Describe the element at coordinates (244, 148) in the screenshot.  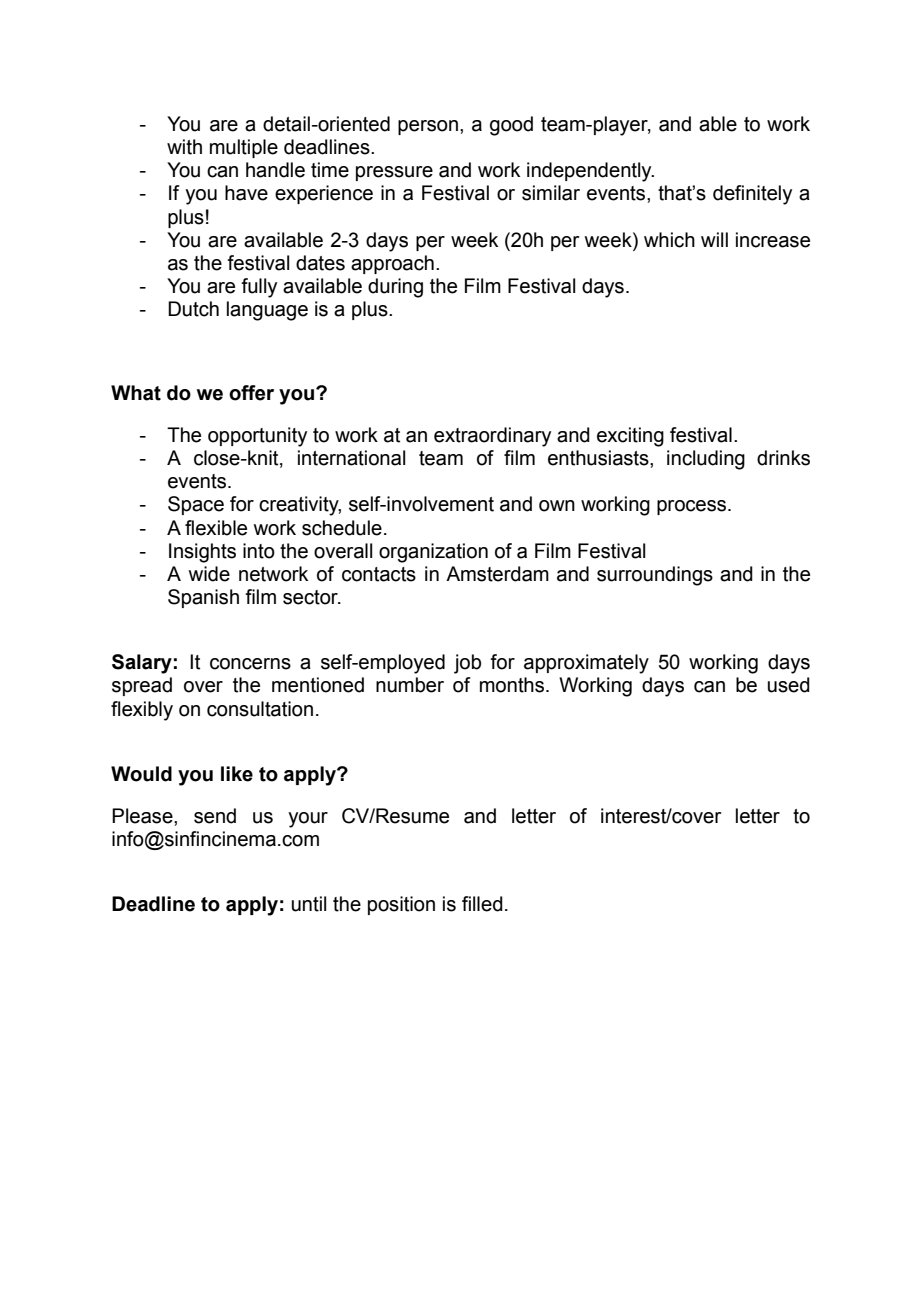
I see `multiple` at that location.
